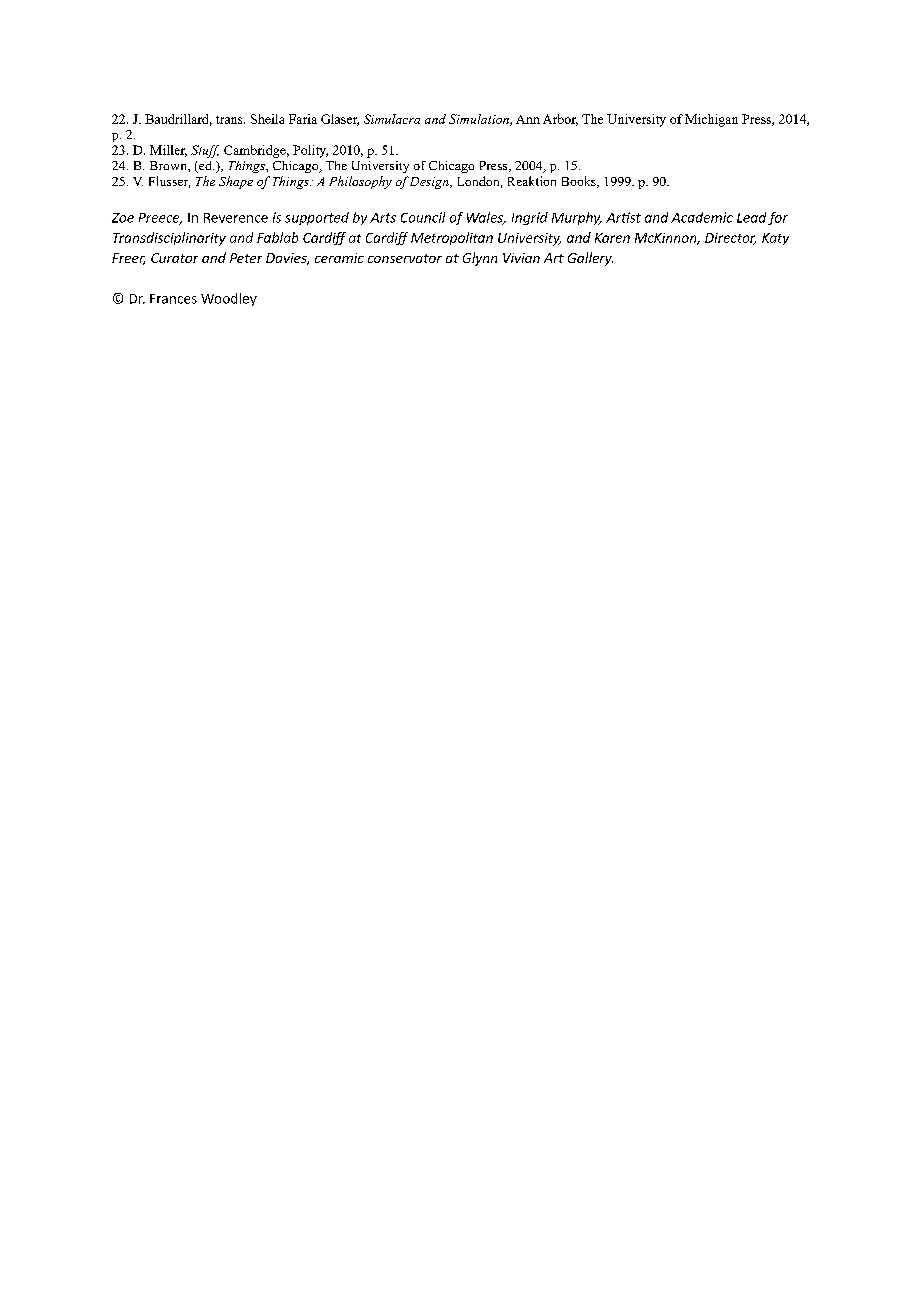 The image size is (924, 1308). Describe the element at coordinates (173, 299) in the screenshot. I see `Frances` at that location.
